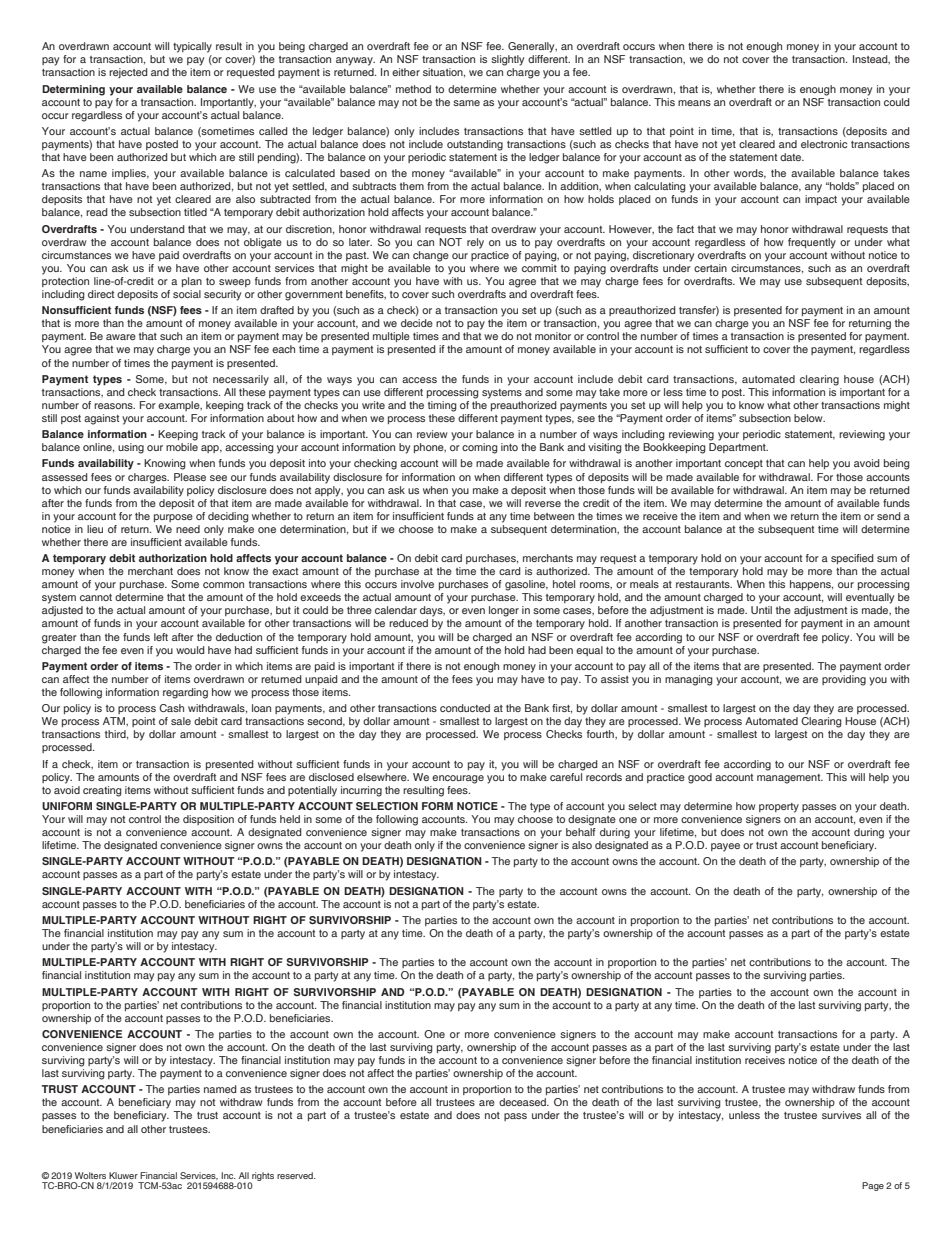  I want to click on rejected, so click(128, 73).
